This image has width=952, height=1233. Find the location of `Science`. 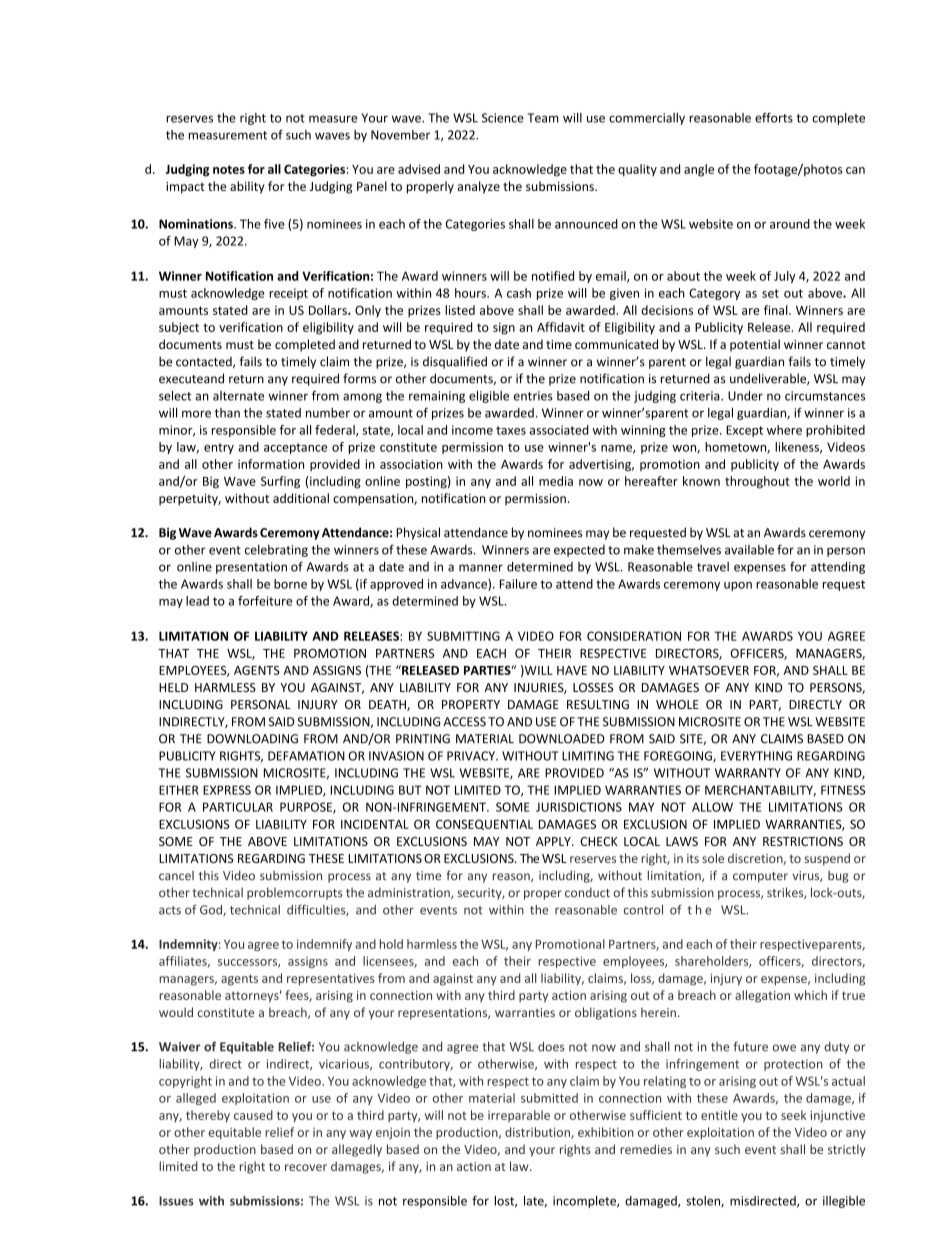

Science is located at coordinates (503, 118).
